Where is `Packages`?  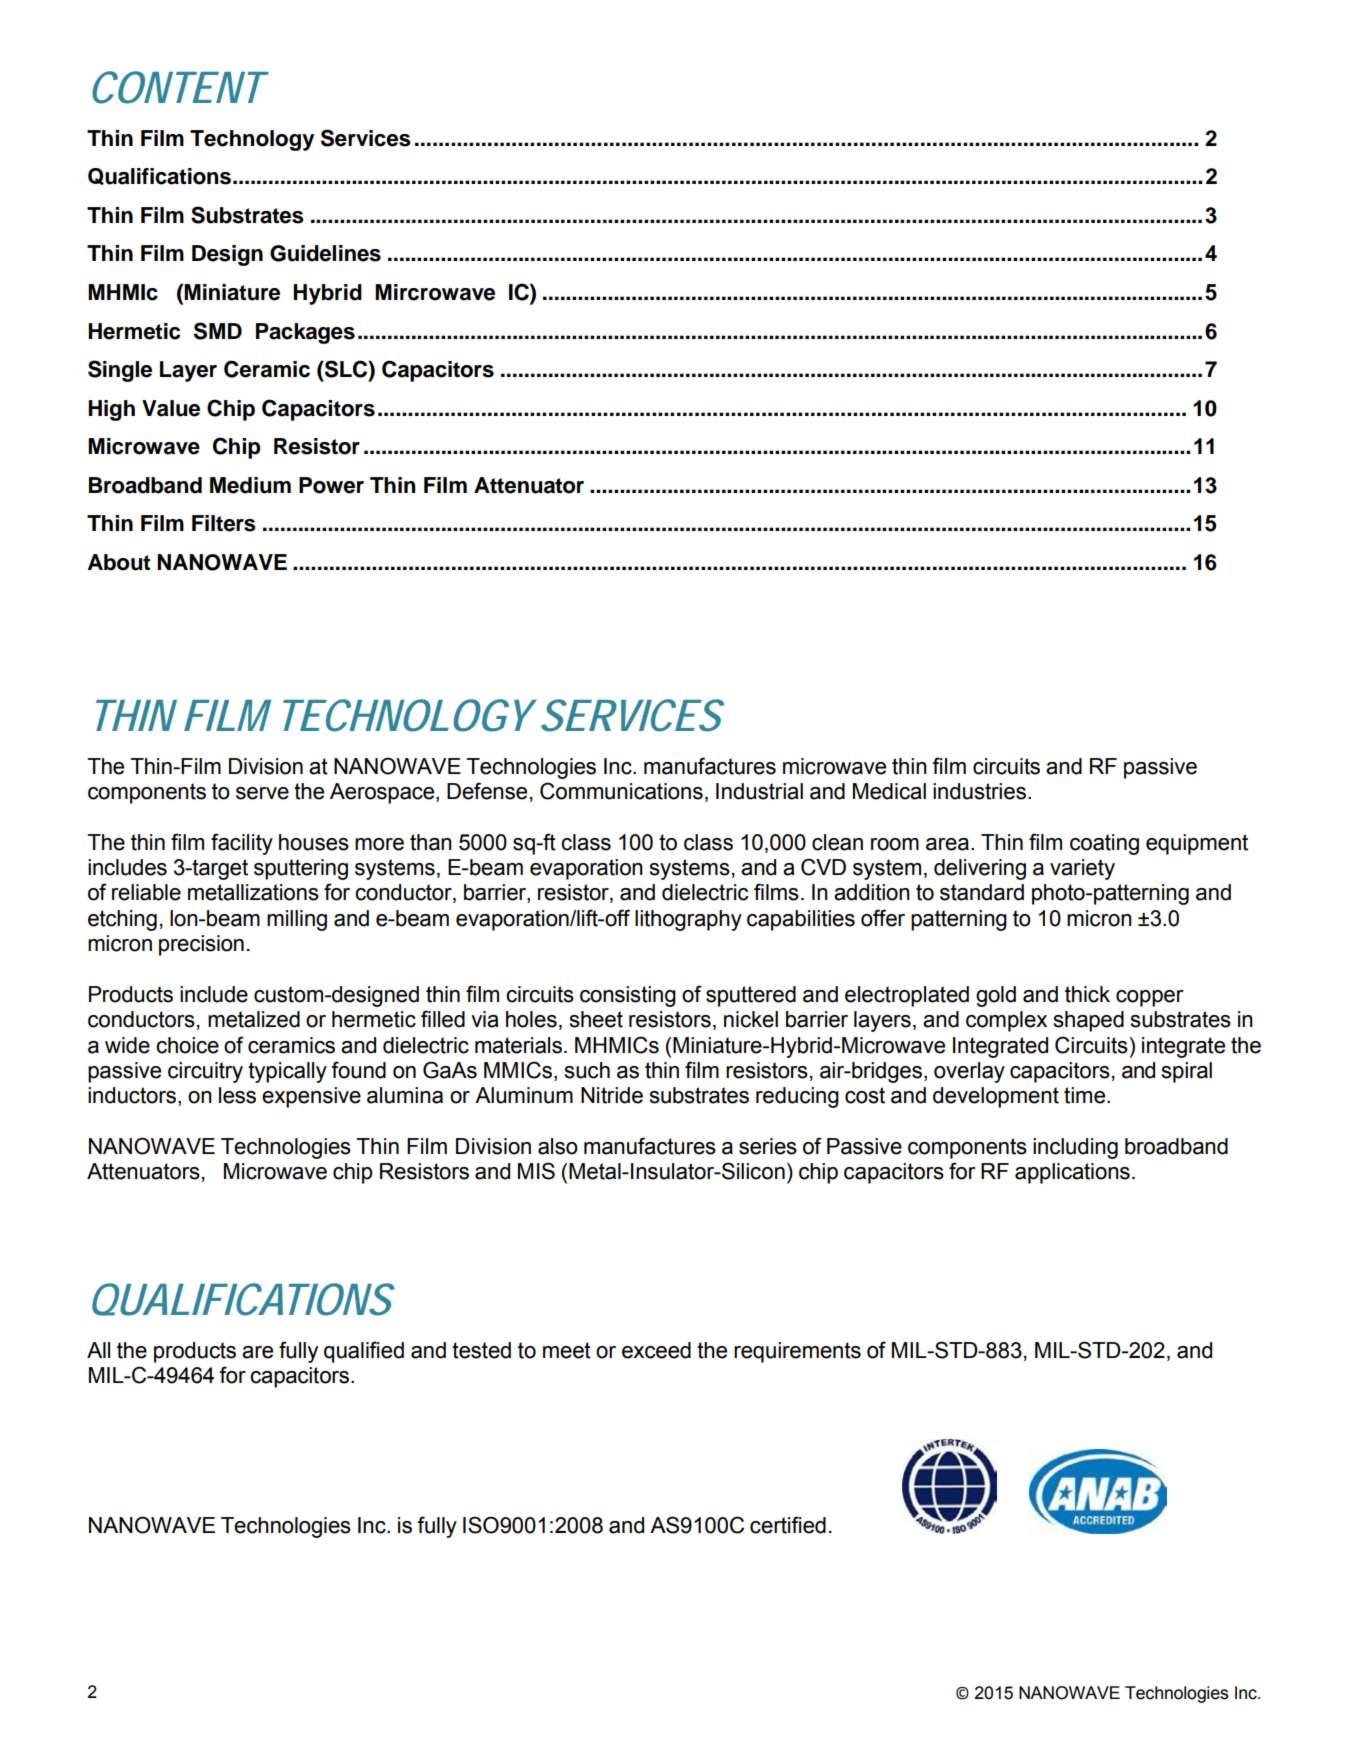
Packages is located at coordinates (305, 333).
